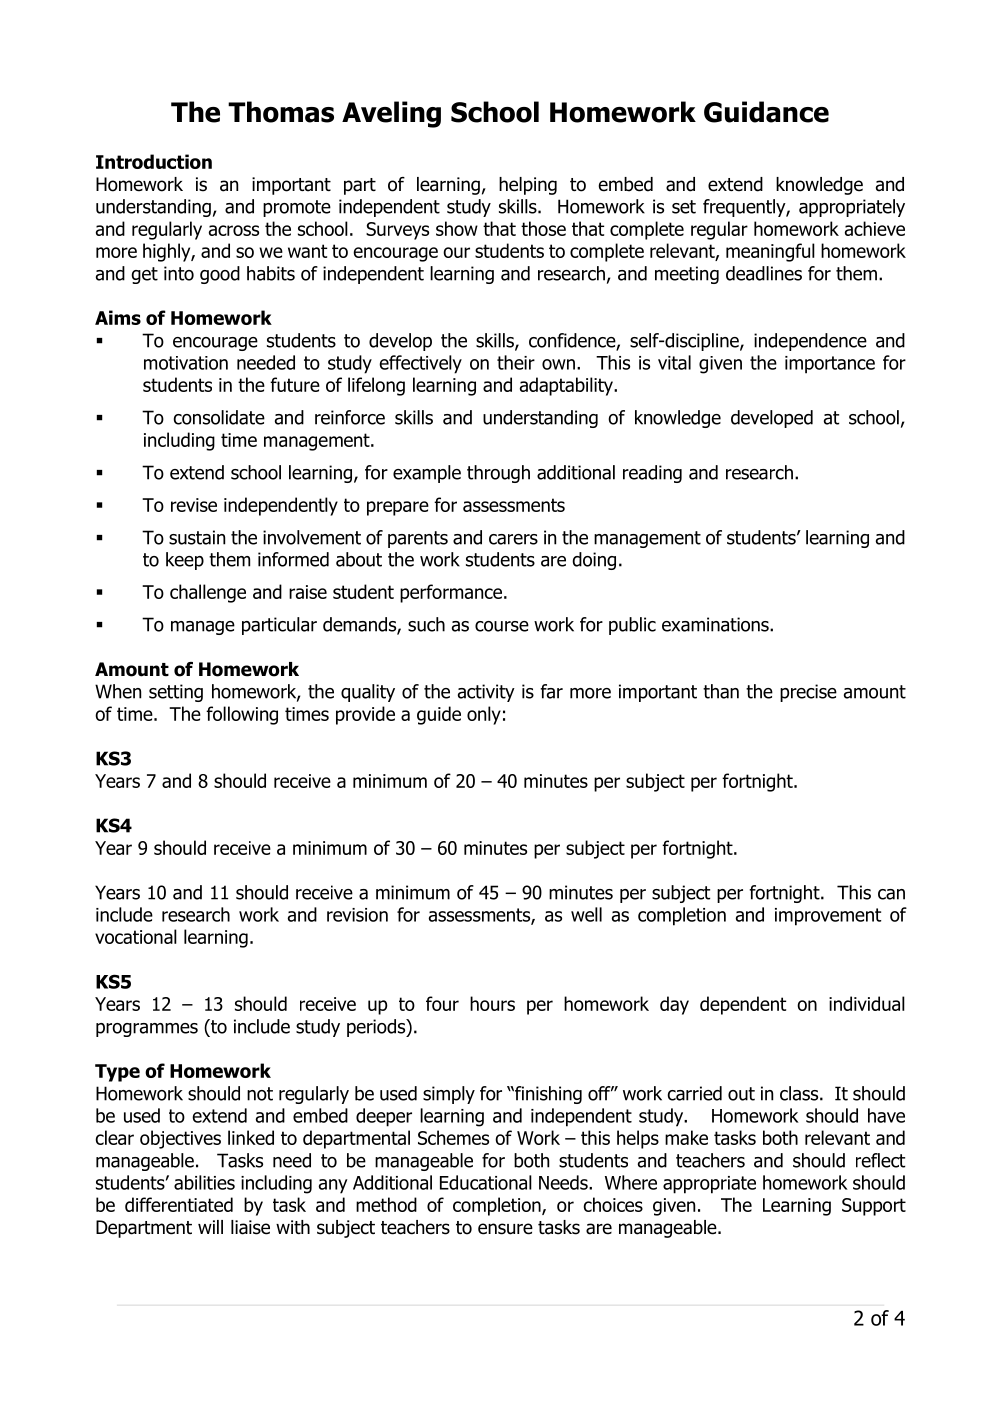 This screenshot has width=1001, height=1415. Describe the element at coordinates (513, 539) in the screenshot. I see `carers` at that location.
